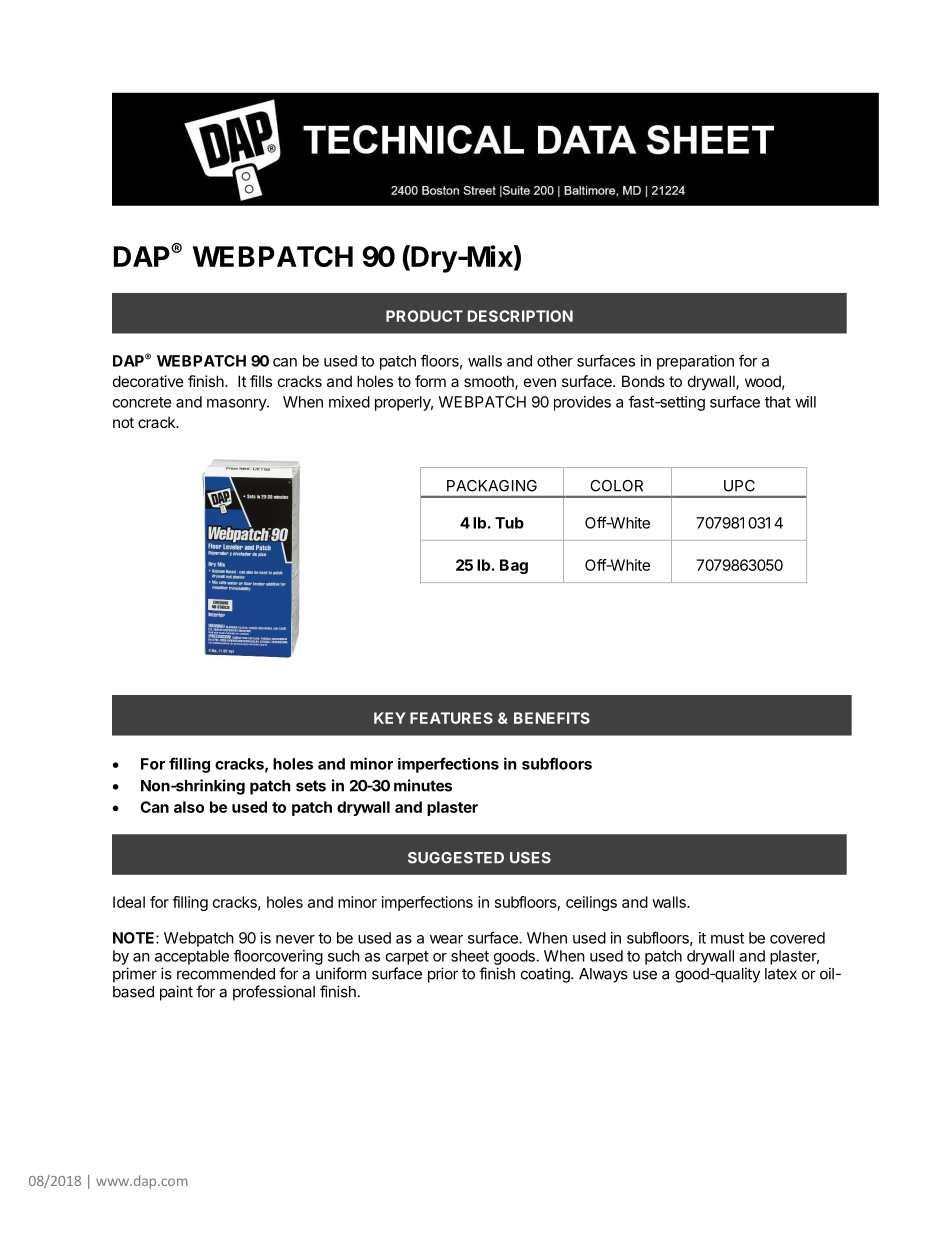 This screenshot has width=952, height=1233. What do you see at coordinates (390, 718) in the screenshot?
I see `KEY` at bounding box center [390, 718].
